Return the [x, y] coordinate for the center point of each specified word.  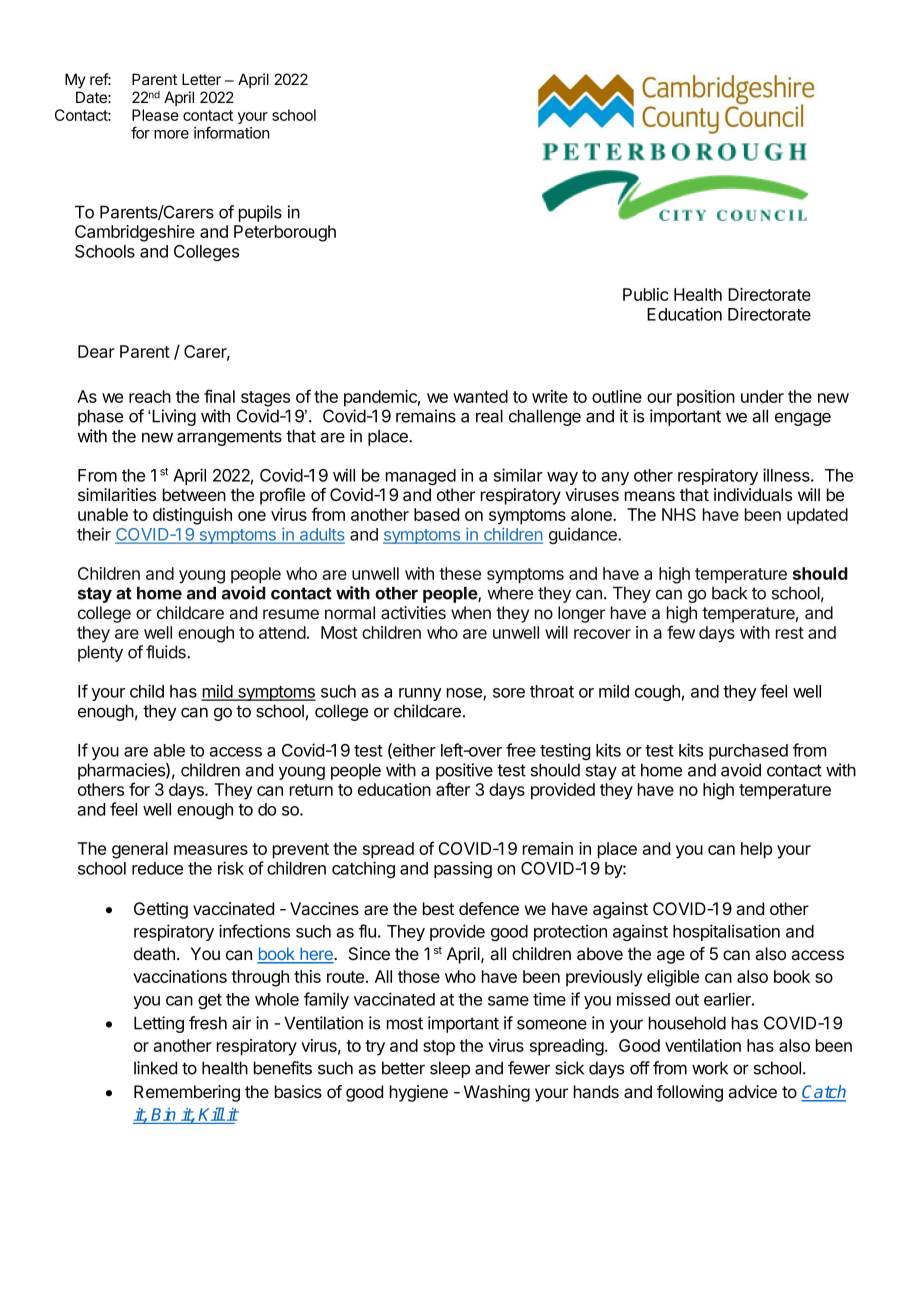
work [710, 1068]
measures [211, 850]
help [756, 850]
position [706, 398]
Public [646, 294]
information [232, 132]
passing [463, 869]
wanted [480, 396]
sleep [450, 1069]
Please [155, 115]
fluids [167, 652]
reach [150, 396]
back [729, 593]
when [471, 612]
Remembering [187, 1093]
